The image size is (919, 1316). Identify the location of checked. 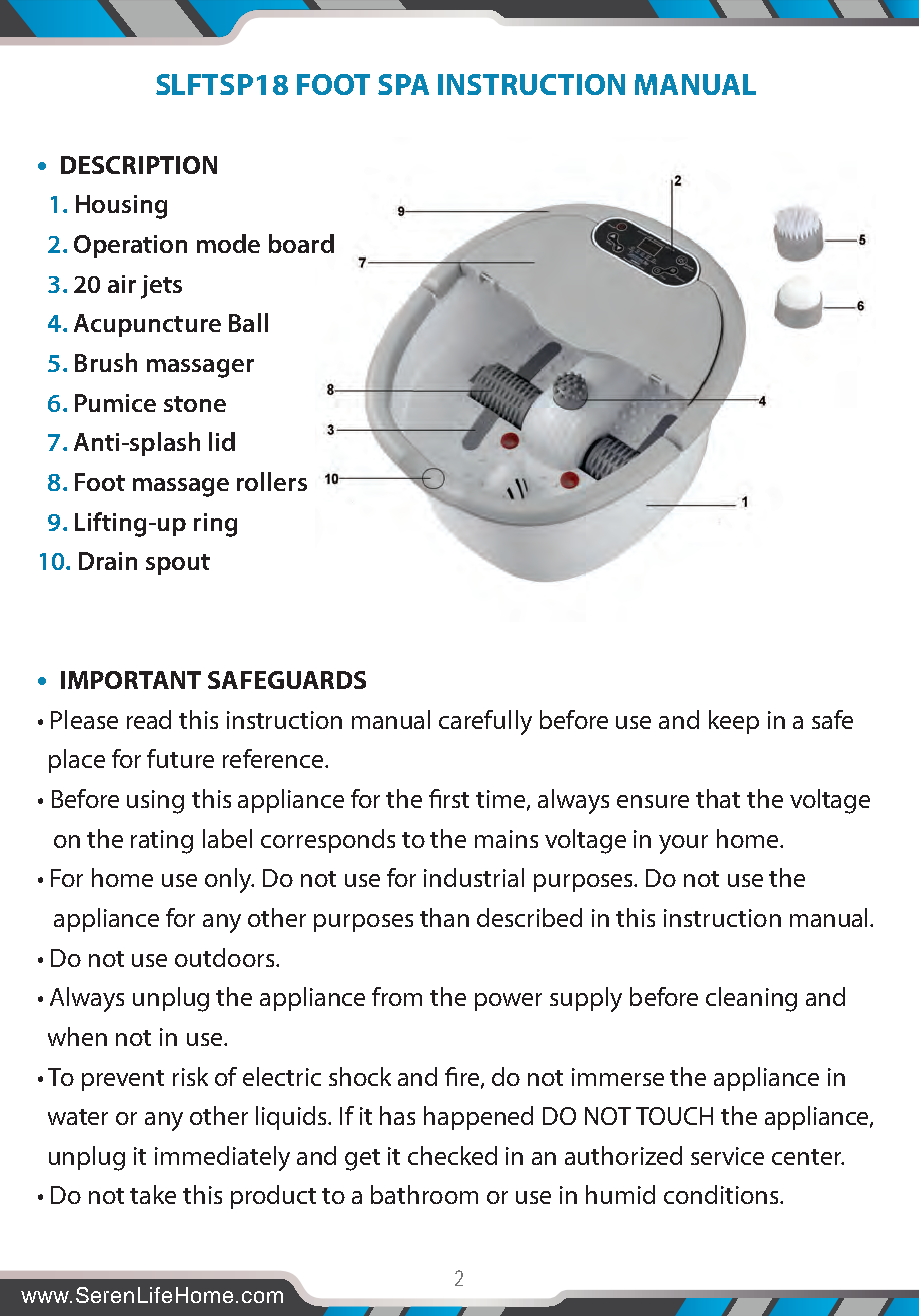
(452, 1155).
